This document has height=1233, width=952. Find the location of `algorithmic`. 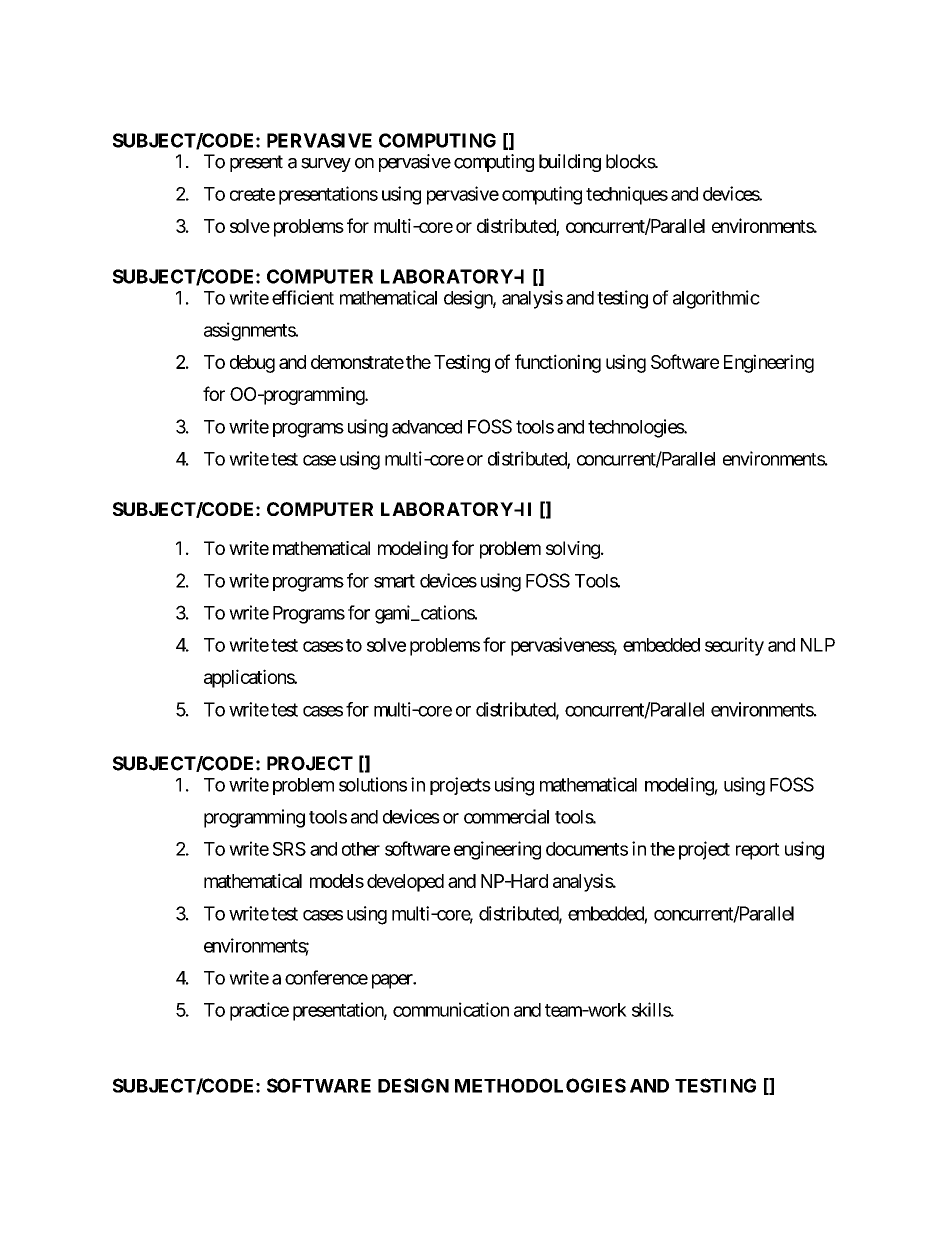

algorithmic is located at coordinates (716, 299).
